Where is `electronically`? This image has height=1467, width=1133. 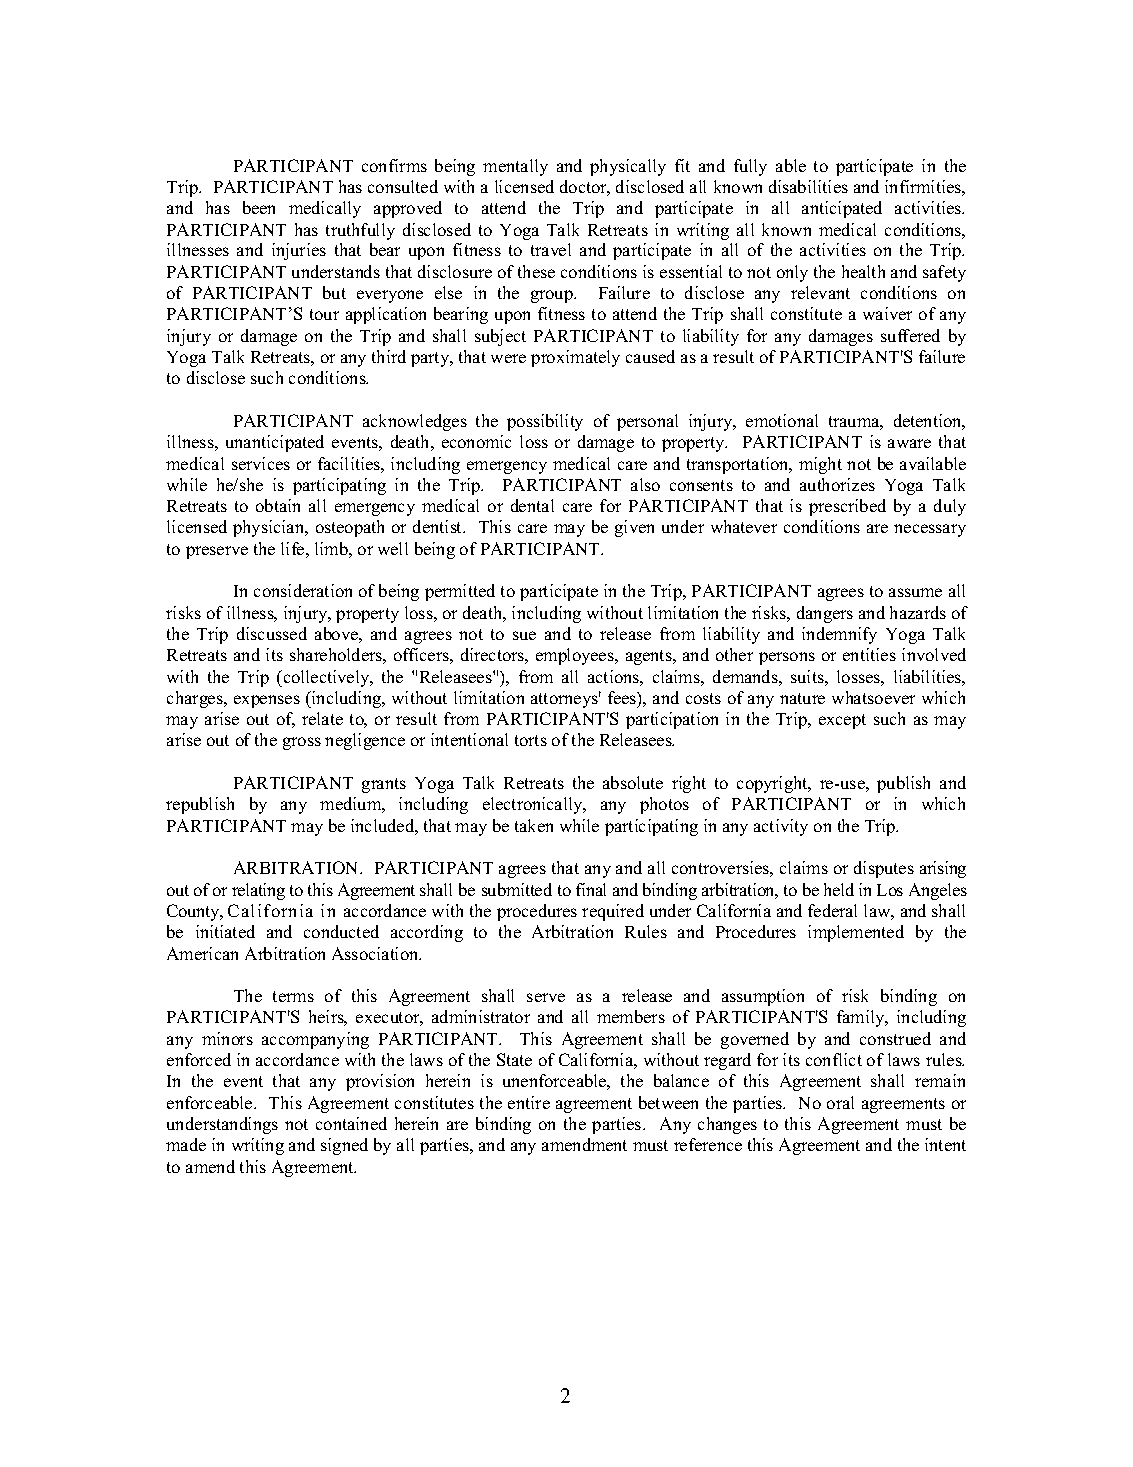
electronically is located at coordinates (534, 805).
